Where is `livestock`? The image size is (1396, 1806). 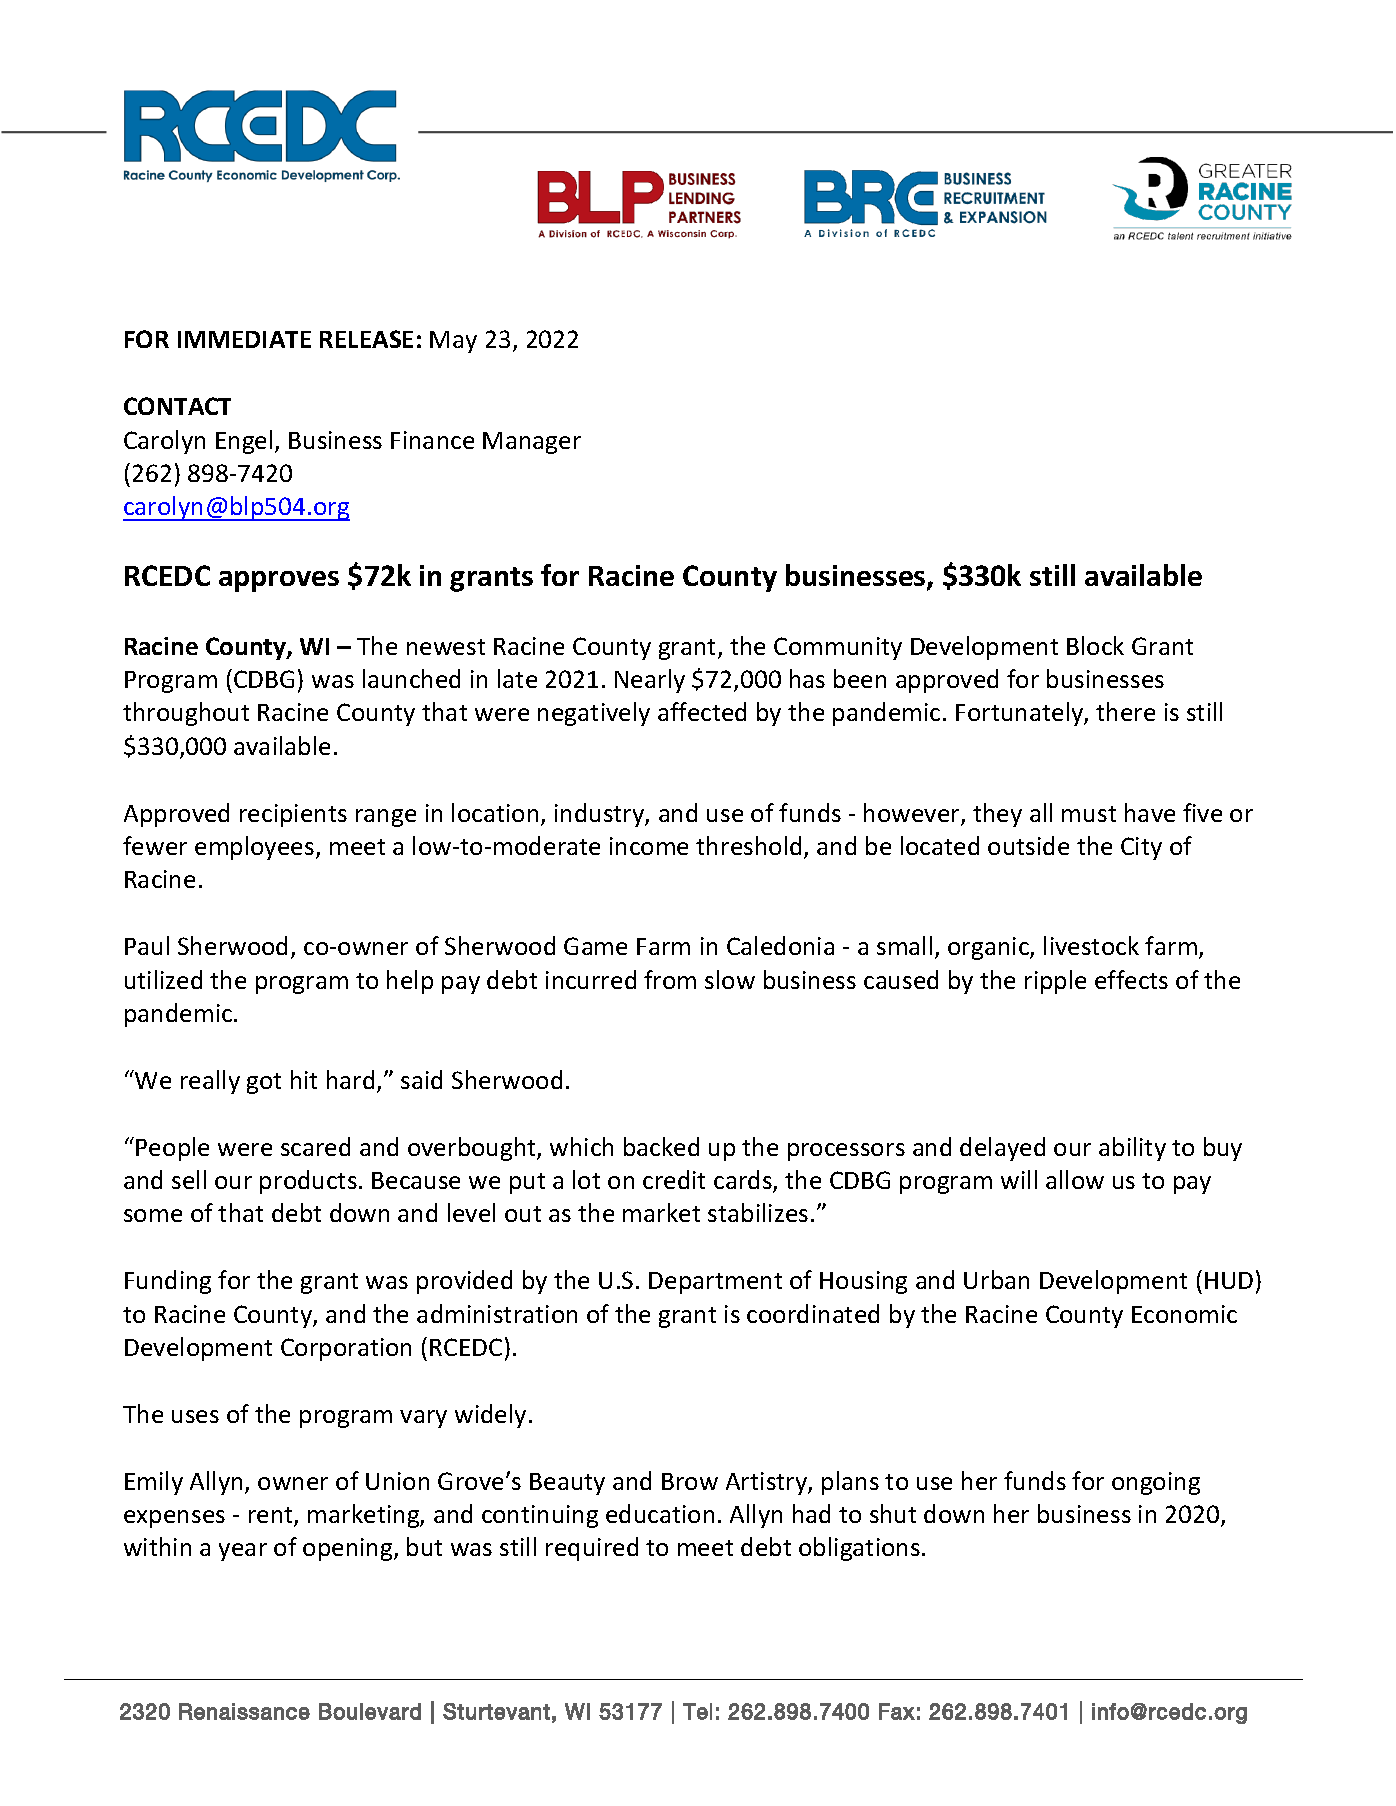
livestock is located at coordinates (1091, 945).
